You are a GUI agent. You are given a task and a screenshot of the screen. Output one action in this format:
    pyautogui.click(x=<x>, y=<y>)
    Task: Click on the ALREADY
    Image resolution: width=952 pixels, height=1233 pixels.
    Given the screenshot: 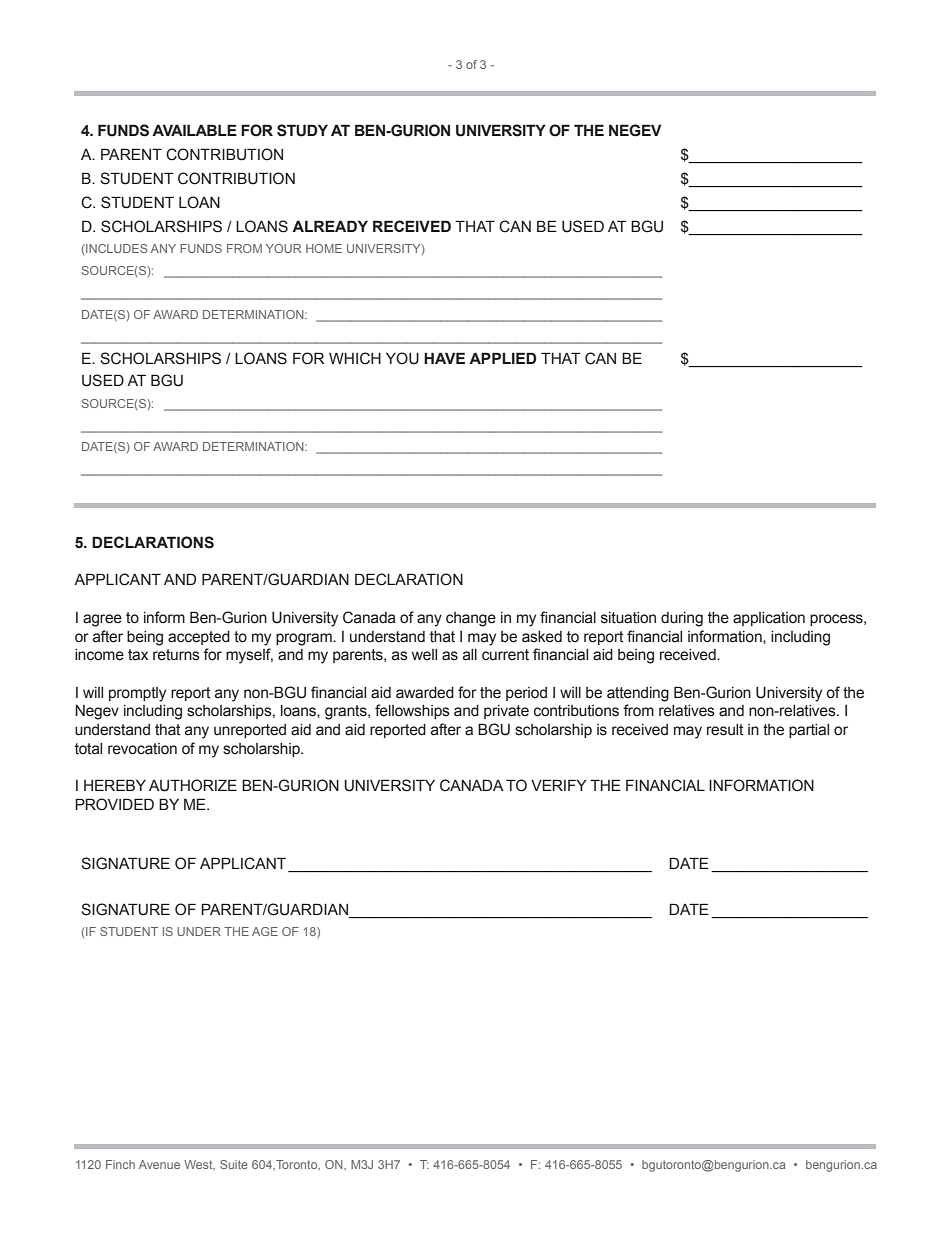 What is the action you would take?
    pyautogui.click(x=330, y=226)
